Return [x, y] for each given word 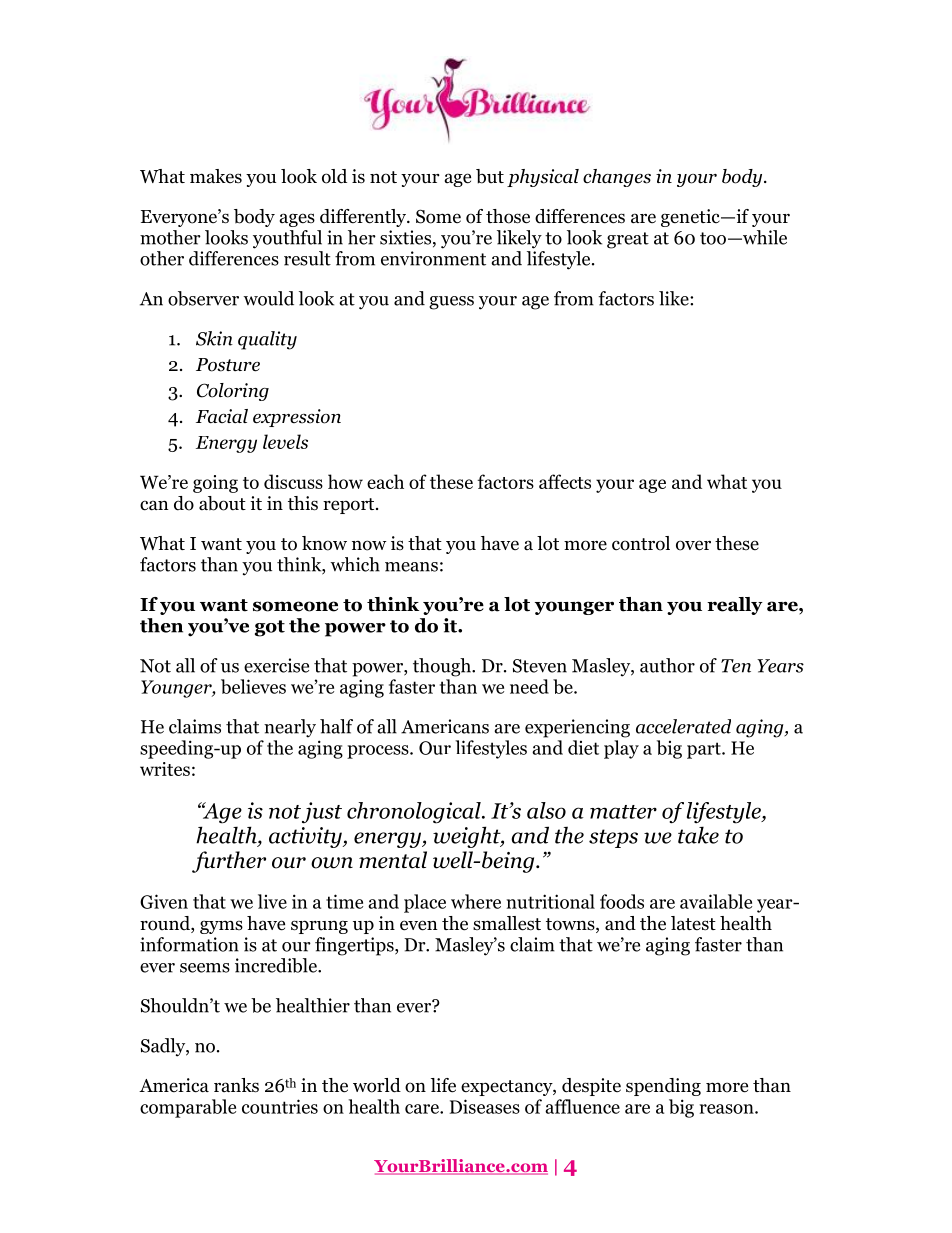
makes [216, 176]
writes [165, 769]
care [423, 1109]
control [641, 543]
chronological [415, 813]
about [222, 503]
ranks [236, 1085]
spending [663, 1087]
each [385, 481]
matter [623, 812]
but [490, 176]
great [628, 240]
